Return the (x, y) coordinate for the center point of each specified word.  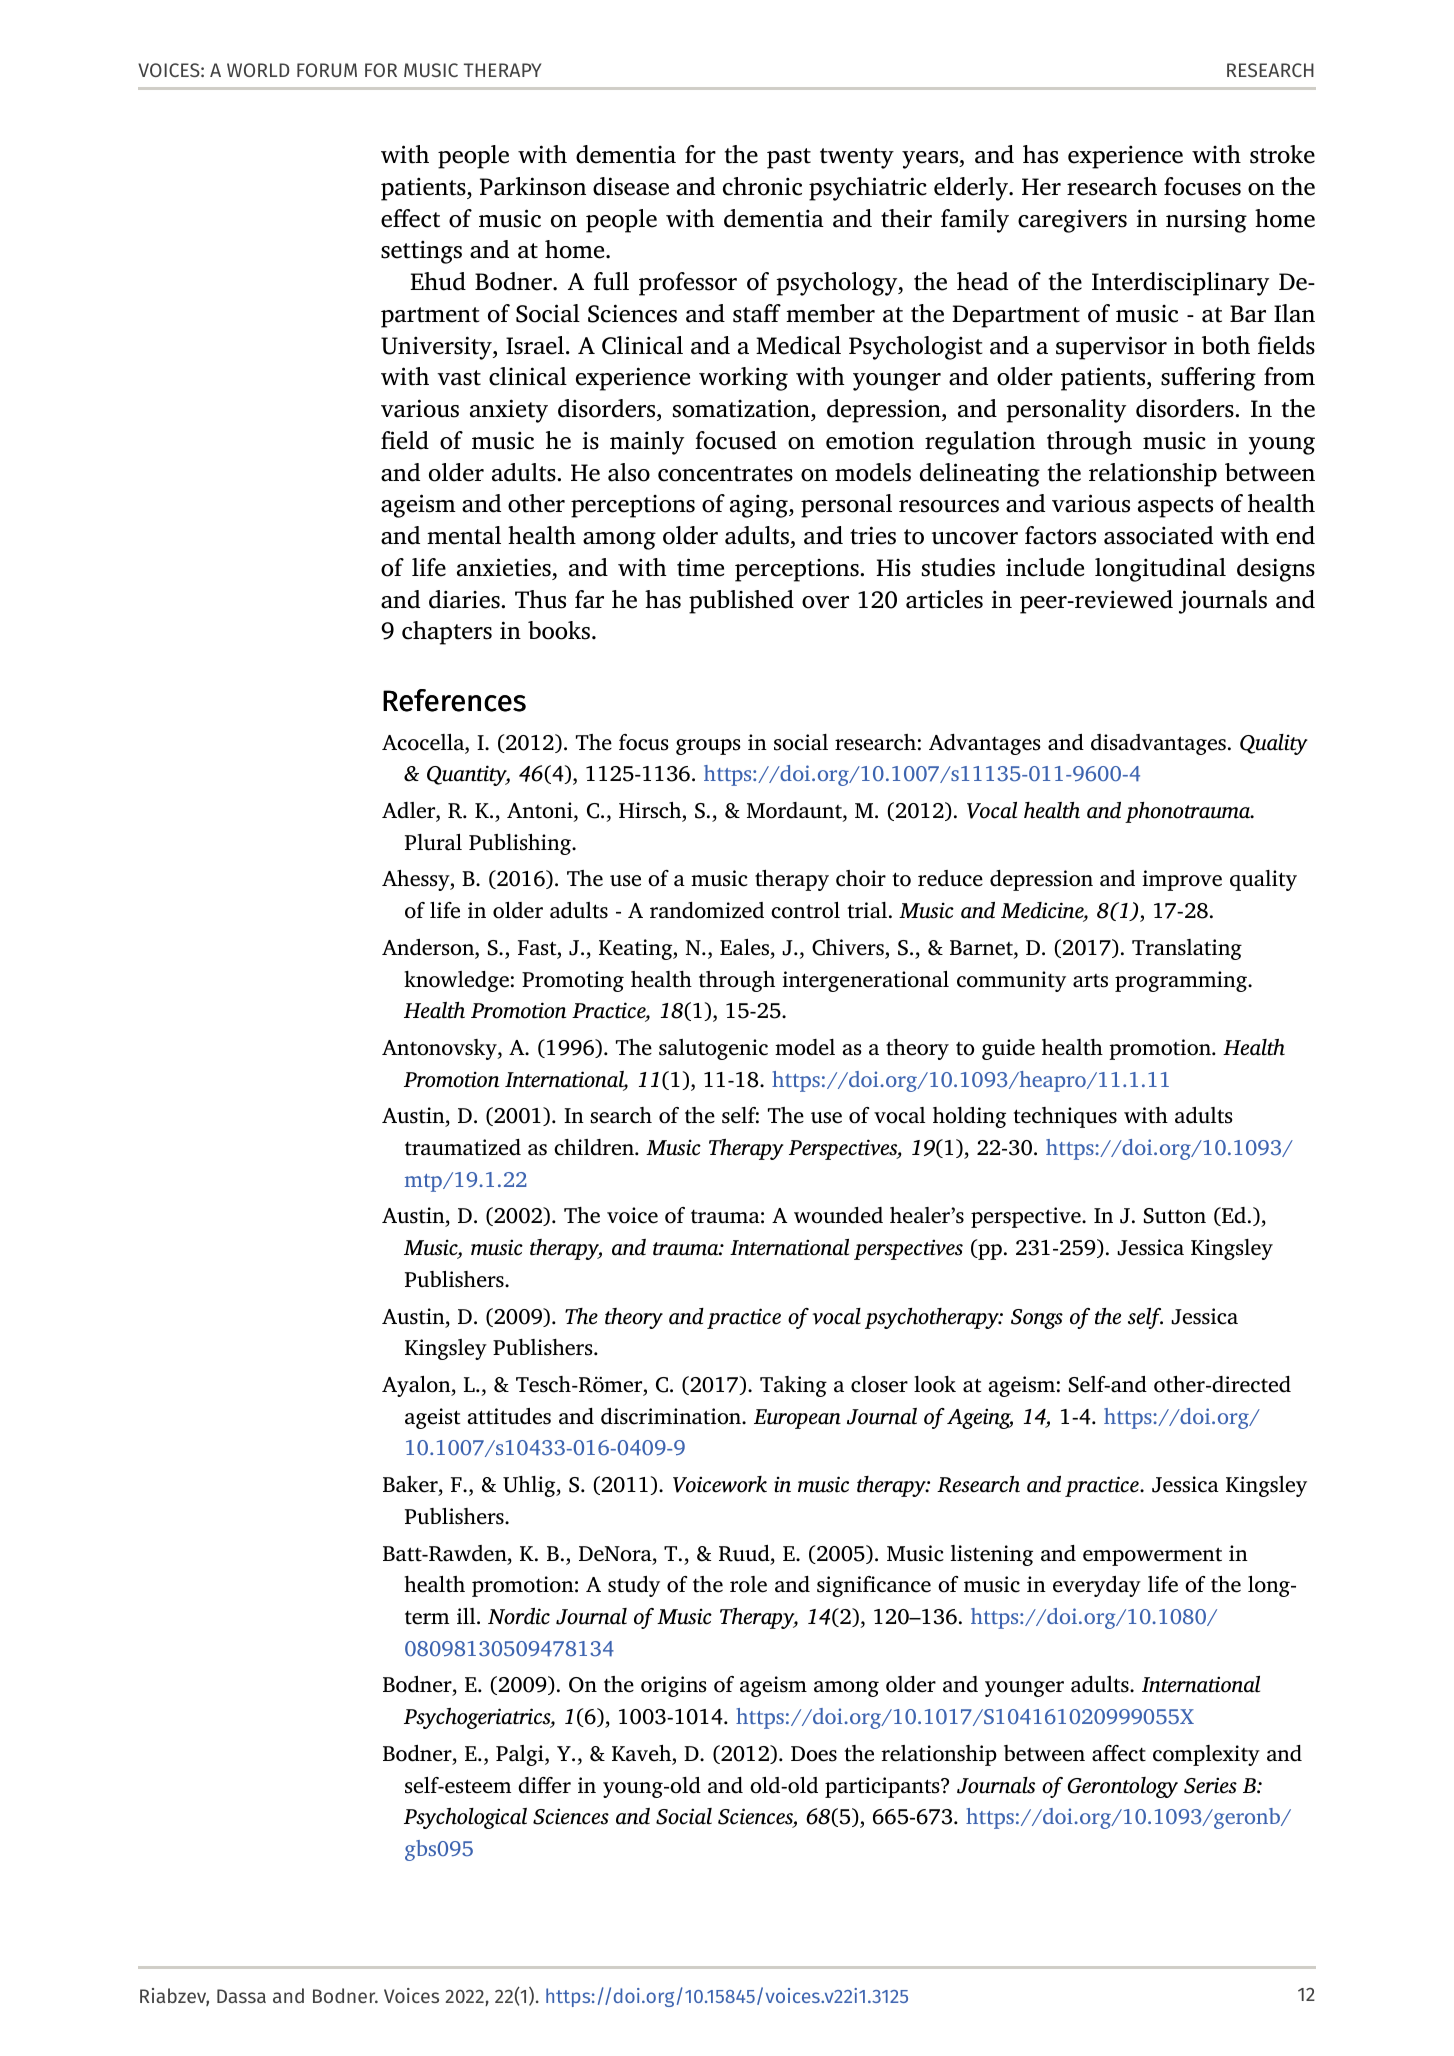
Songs (1037, 1319)
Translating (1187, 949)
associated (1158, 535)
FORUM (327, 70)
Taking (793, 1386)
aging (760, 506)
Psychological (465, 1818)
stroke (1282, 154)
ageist (433, 1418)
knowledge (456, 981)
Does (814, 1754)
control (805, 910)
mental (464, 535)
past (789, 158)
